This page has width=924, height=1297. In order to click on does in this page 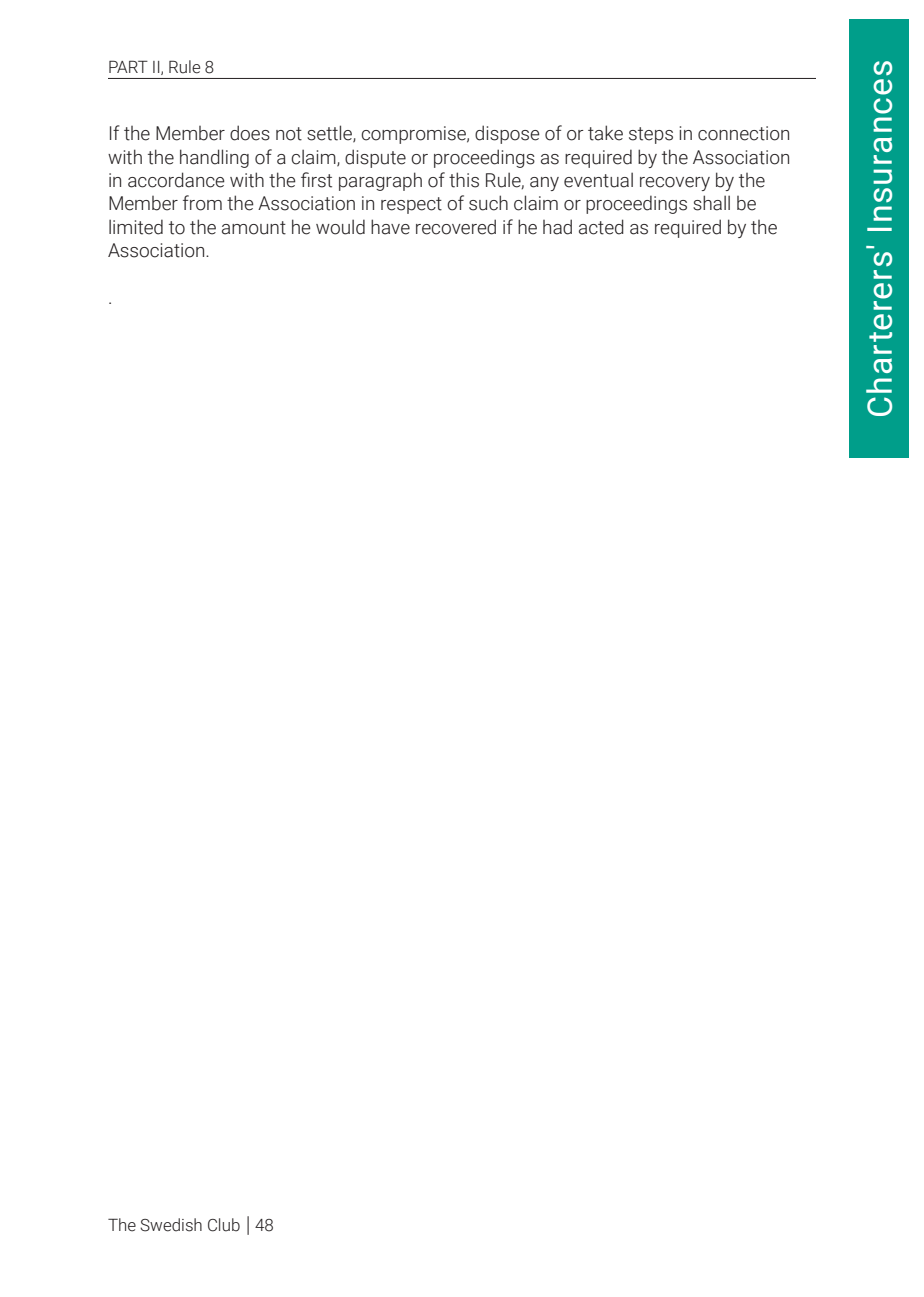, I will do `click(250, 133)`.
